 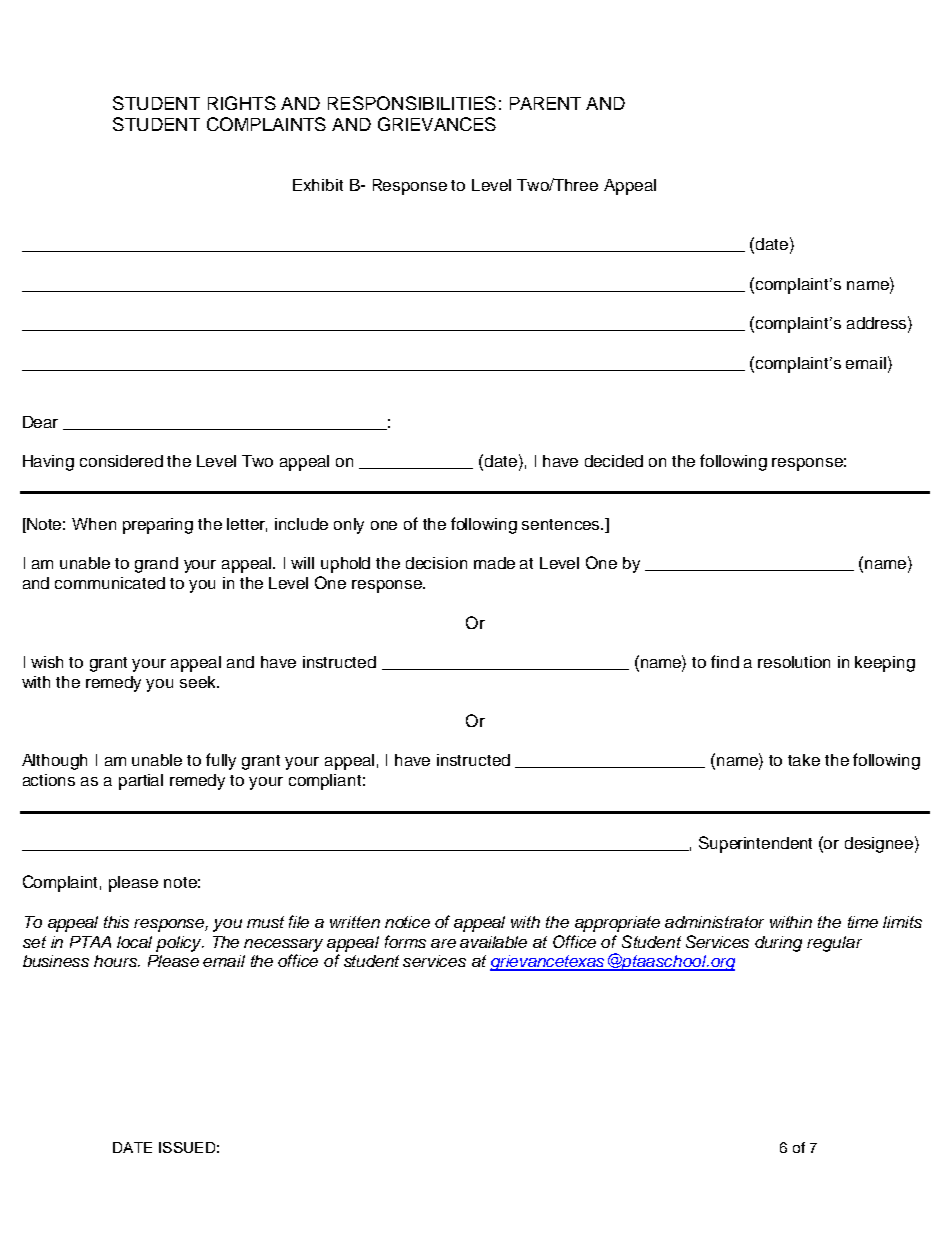 What do you see at coordinates (778, 944) in the page?
I see `during` at bounding box center [778, 944].
